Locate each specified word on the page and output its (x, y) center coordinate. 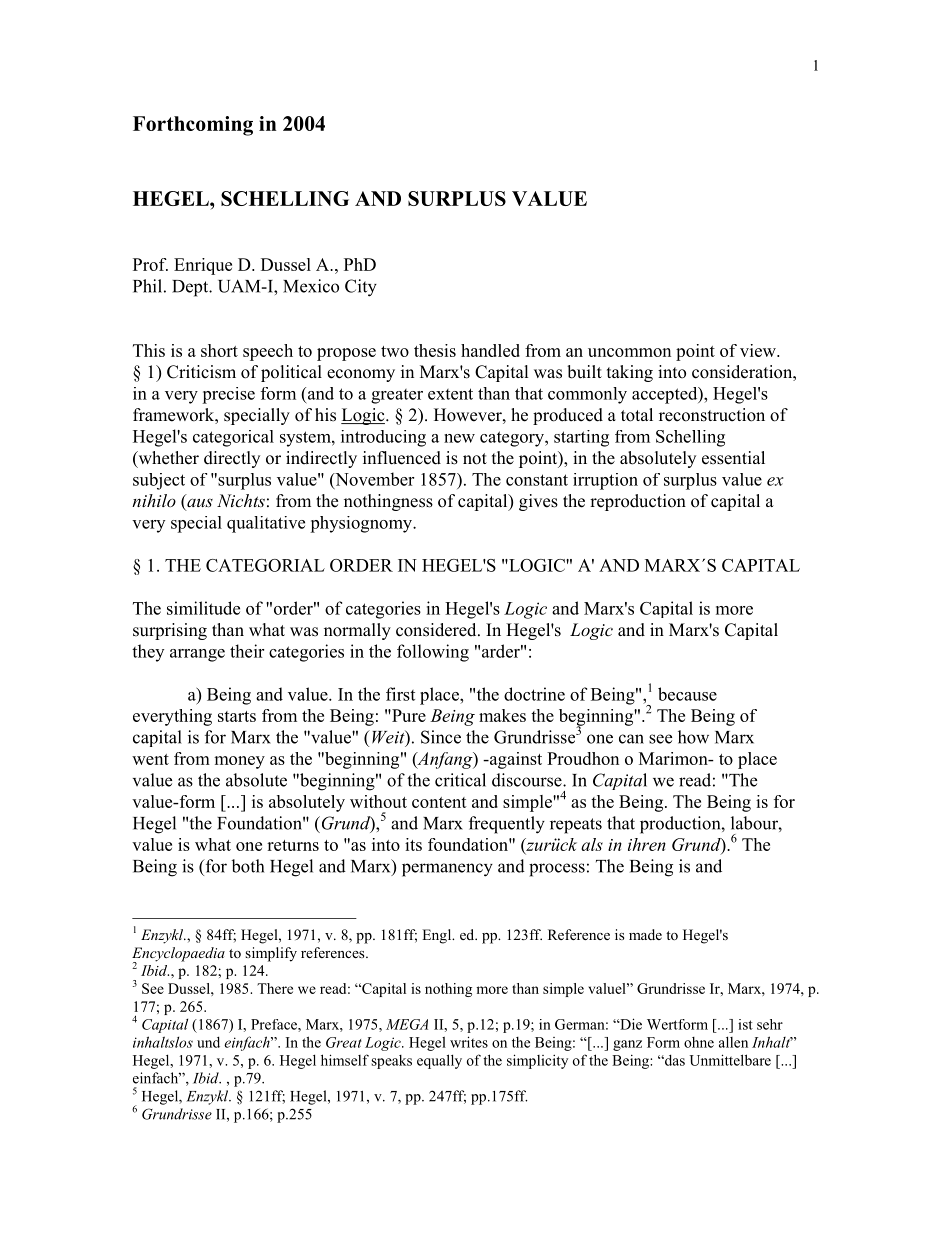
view (759, 350)
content (439, 802)
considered (437, 630)
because (687, 694)
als (592, 844)
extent (450, 394)
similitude (203, 608)
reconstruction (712, 415)
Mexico (311, 286)
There (275, 988)
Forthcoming (193, 126)
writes (469, 1042)
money (239, 762)
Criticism (201, 372)
